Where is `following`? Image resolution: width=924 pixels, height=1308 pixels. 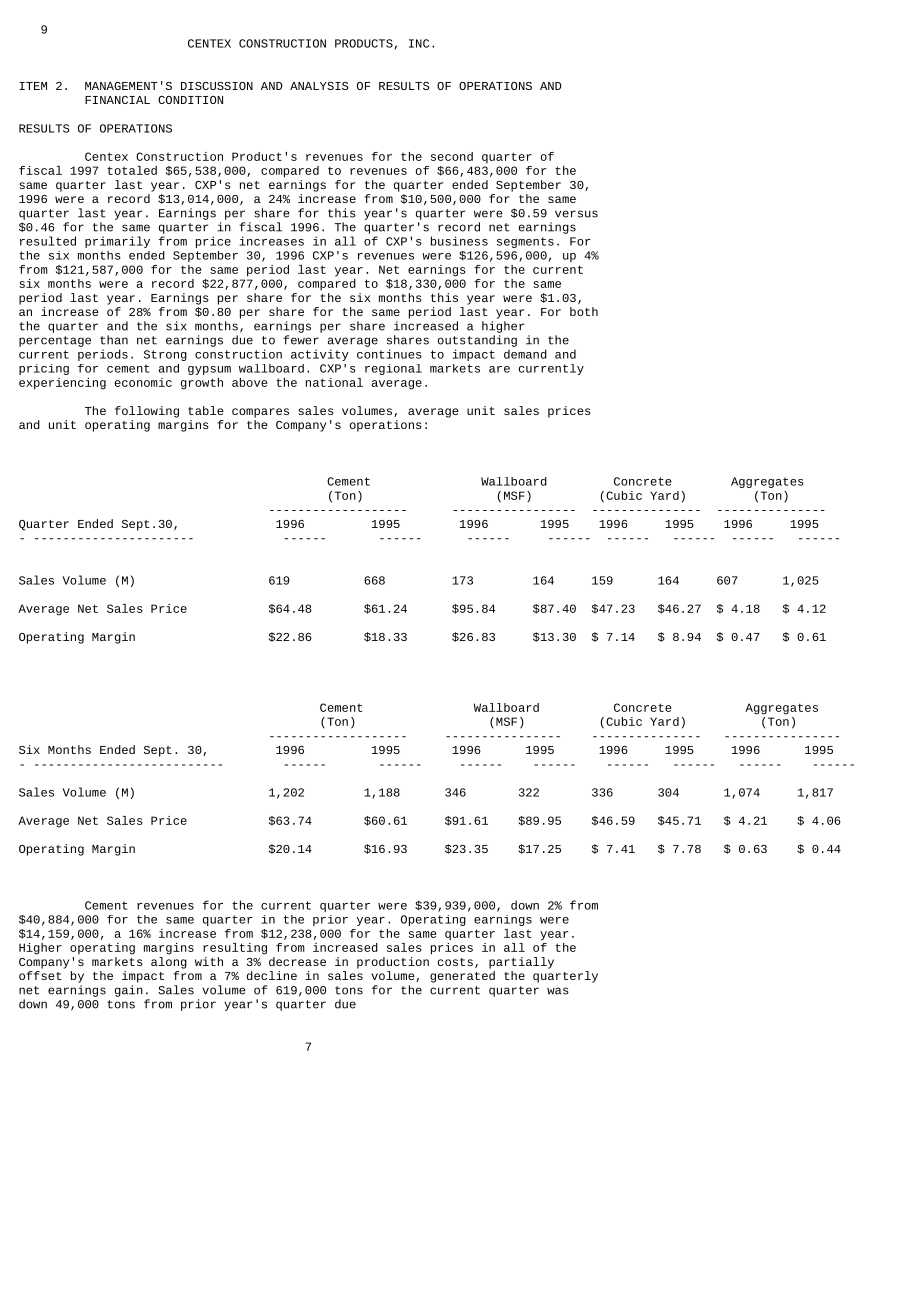 following is located at coordinates (147, 412).
